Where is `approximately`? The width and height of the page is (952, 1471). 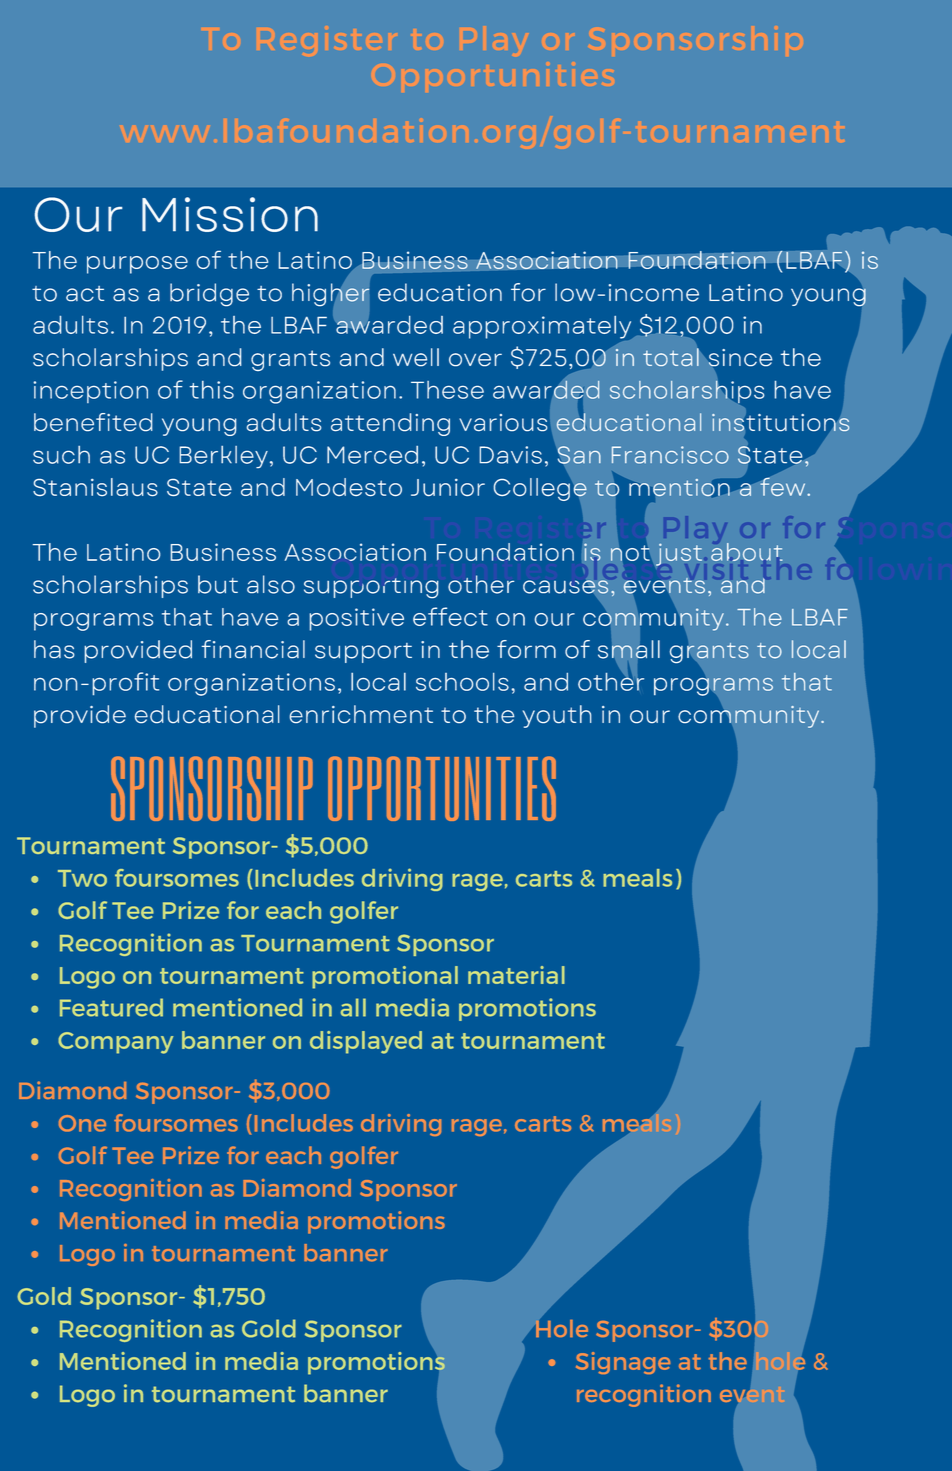 approximately is located at coordinates (543, 328).
